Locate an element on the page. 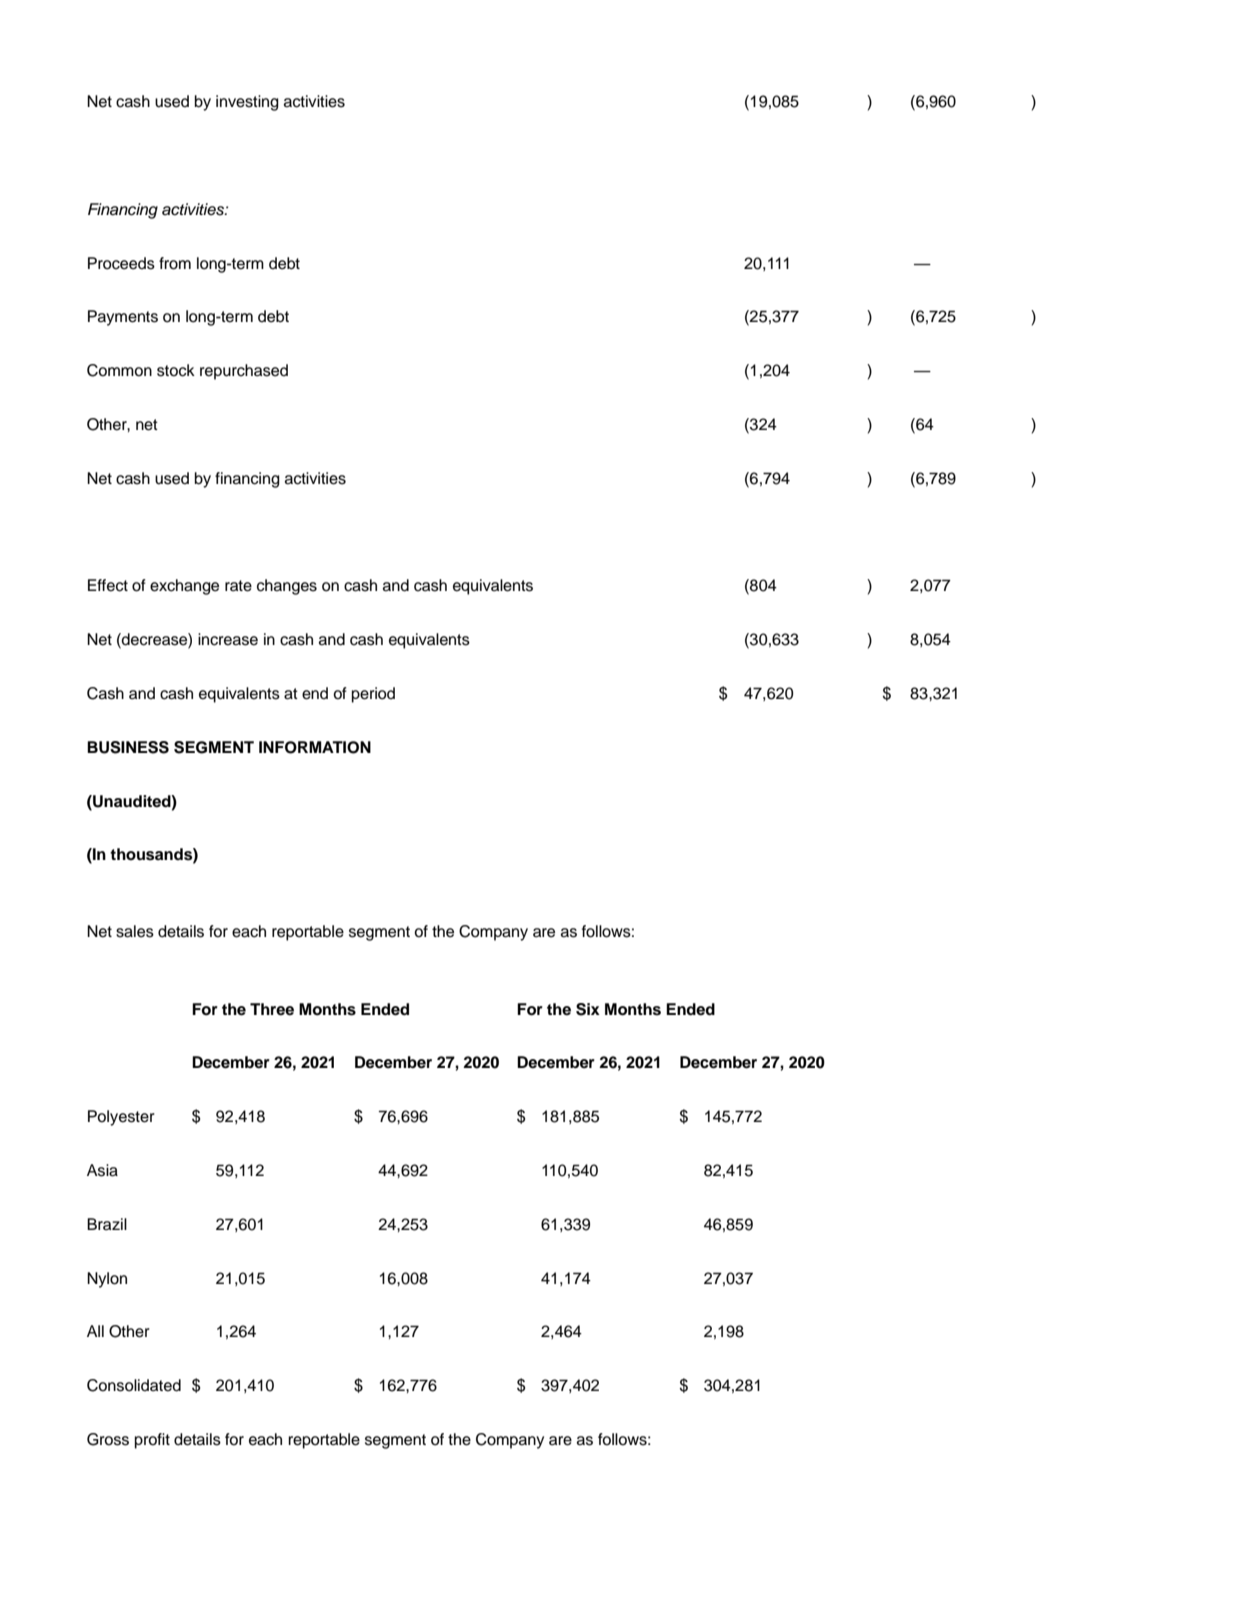 The image size is (1242, 1608). sales is located at coordinates (135, 931).
